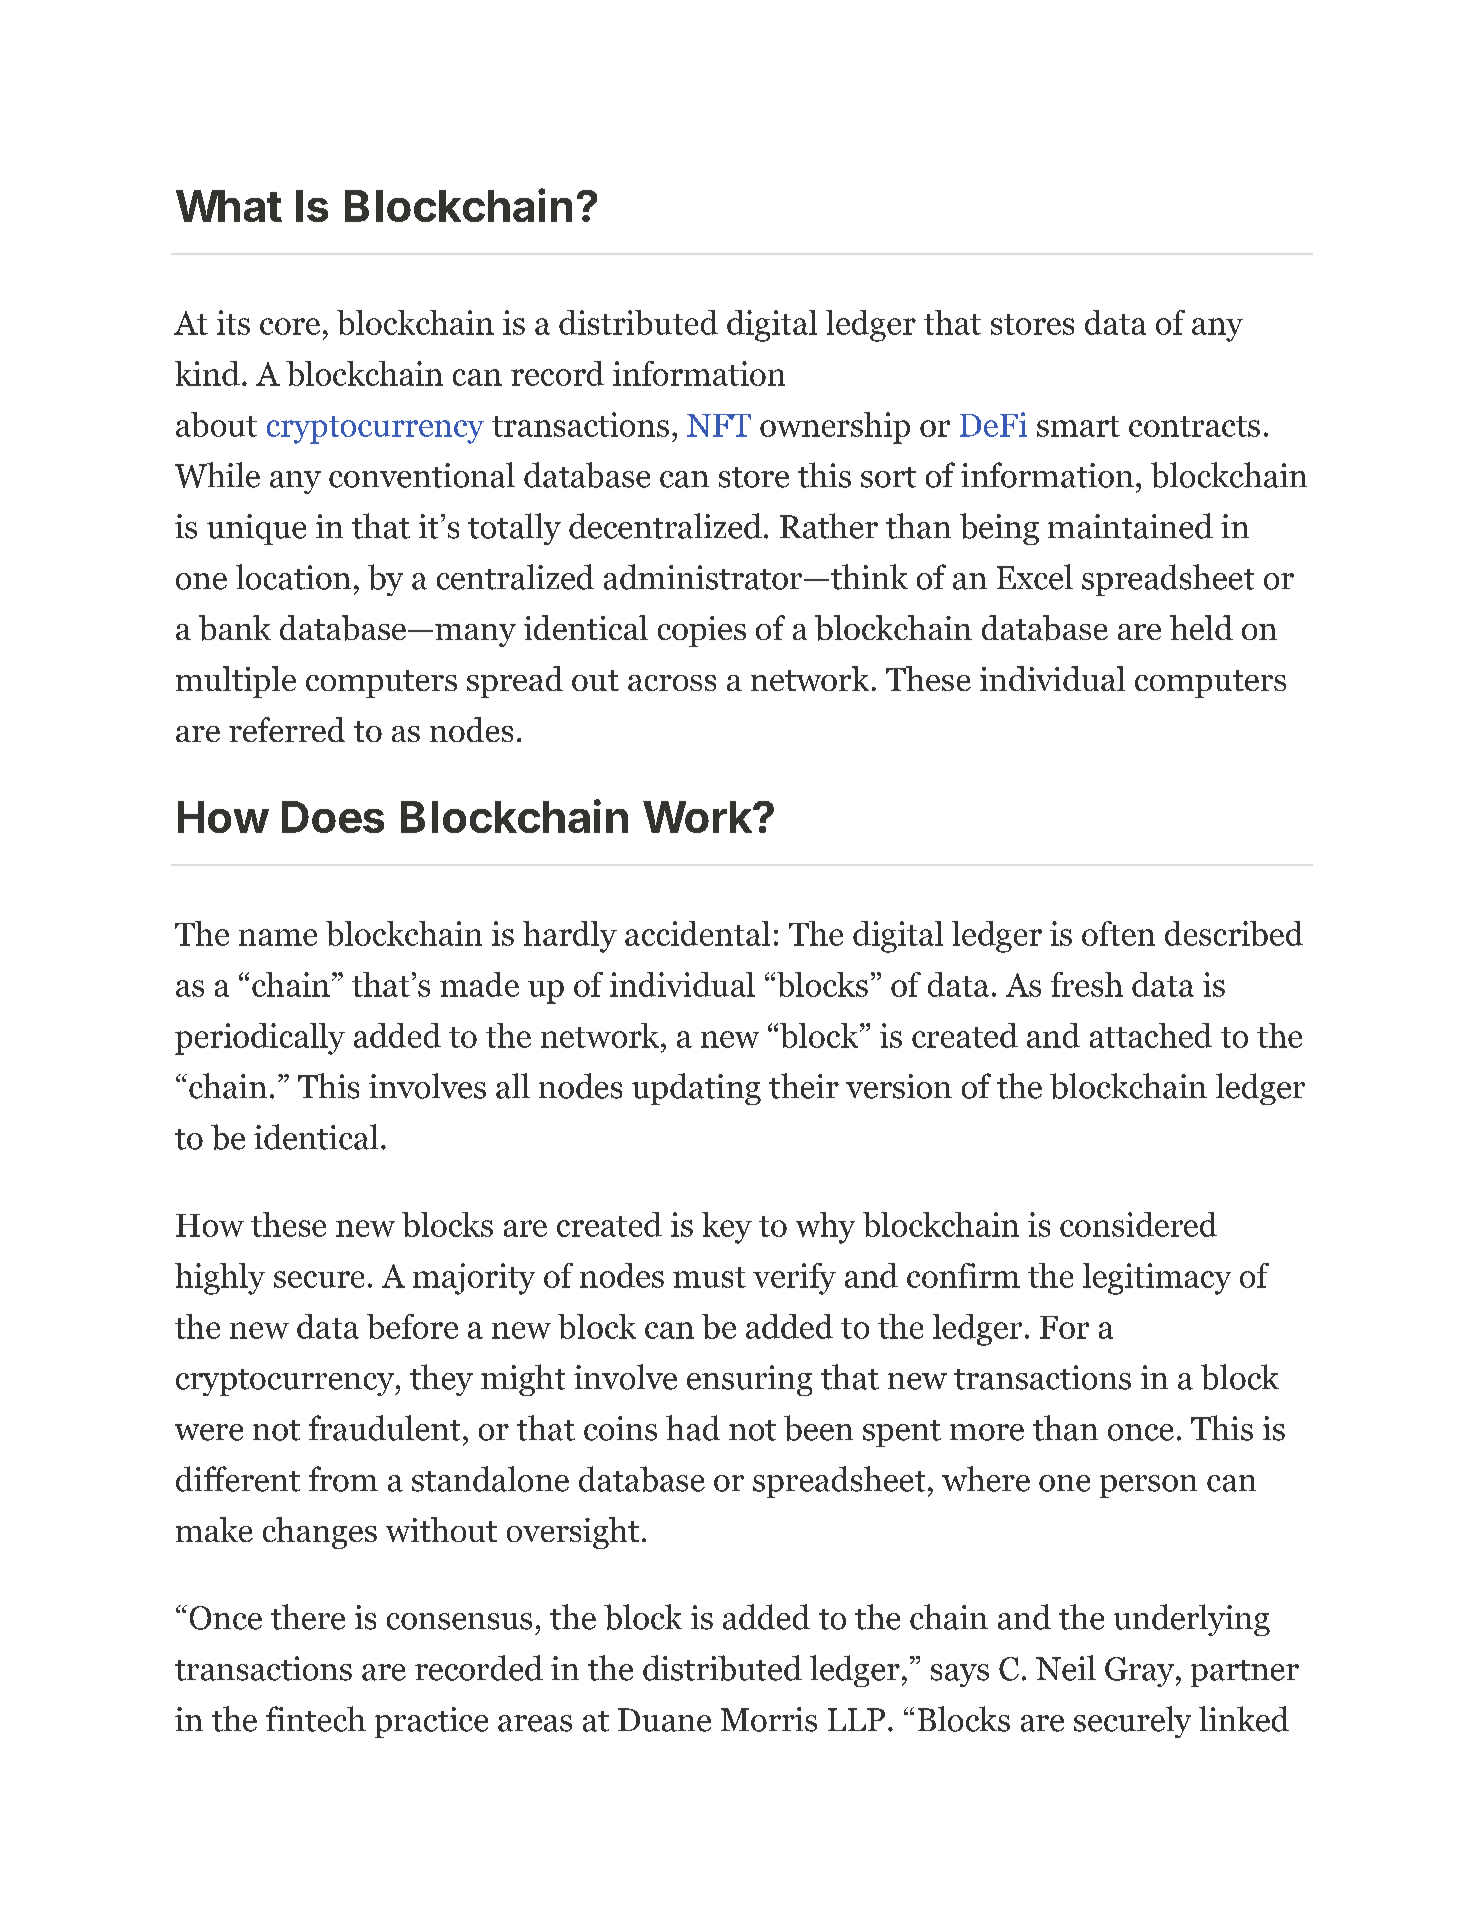  I want to click on across, so click(672, 683).
